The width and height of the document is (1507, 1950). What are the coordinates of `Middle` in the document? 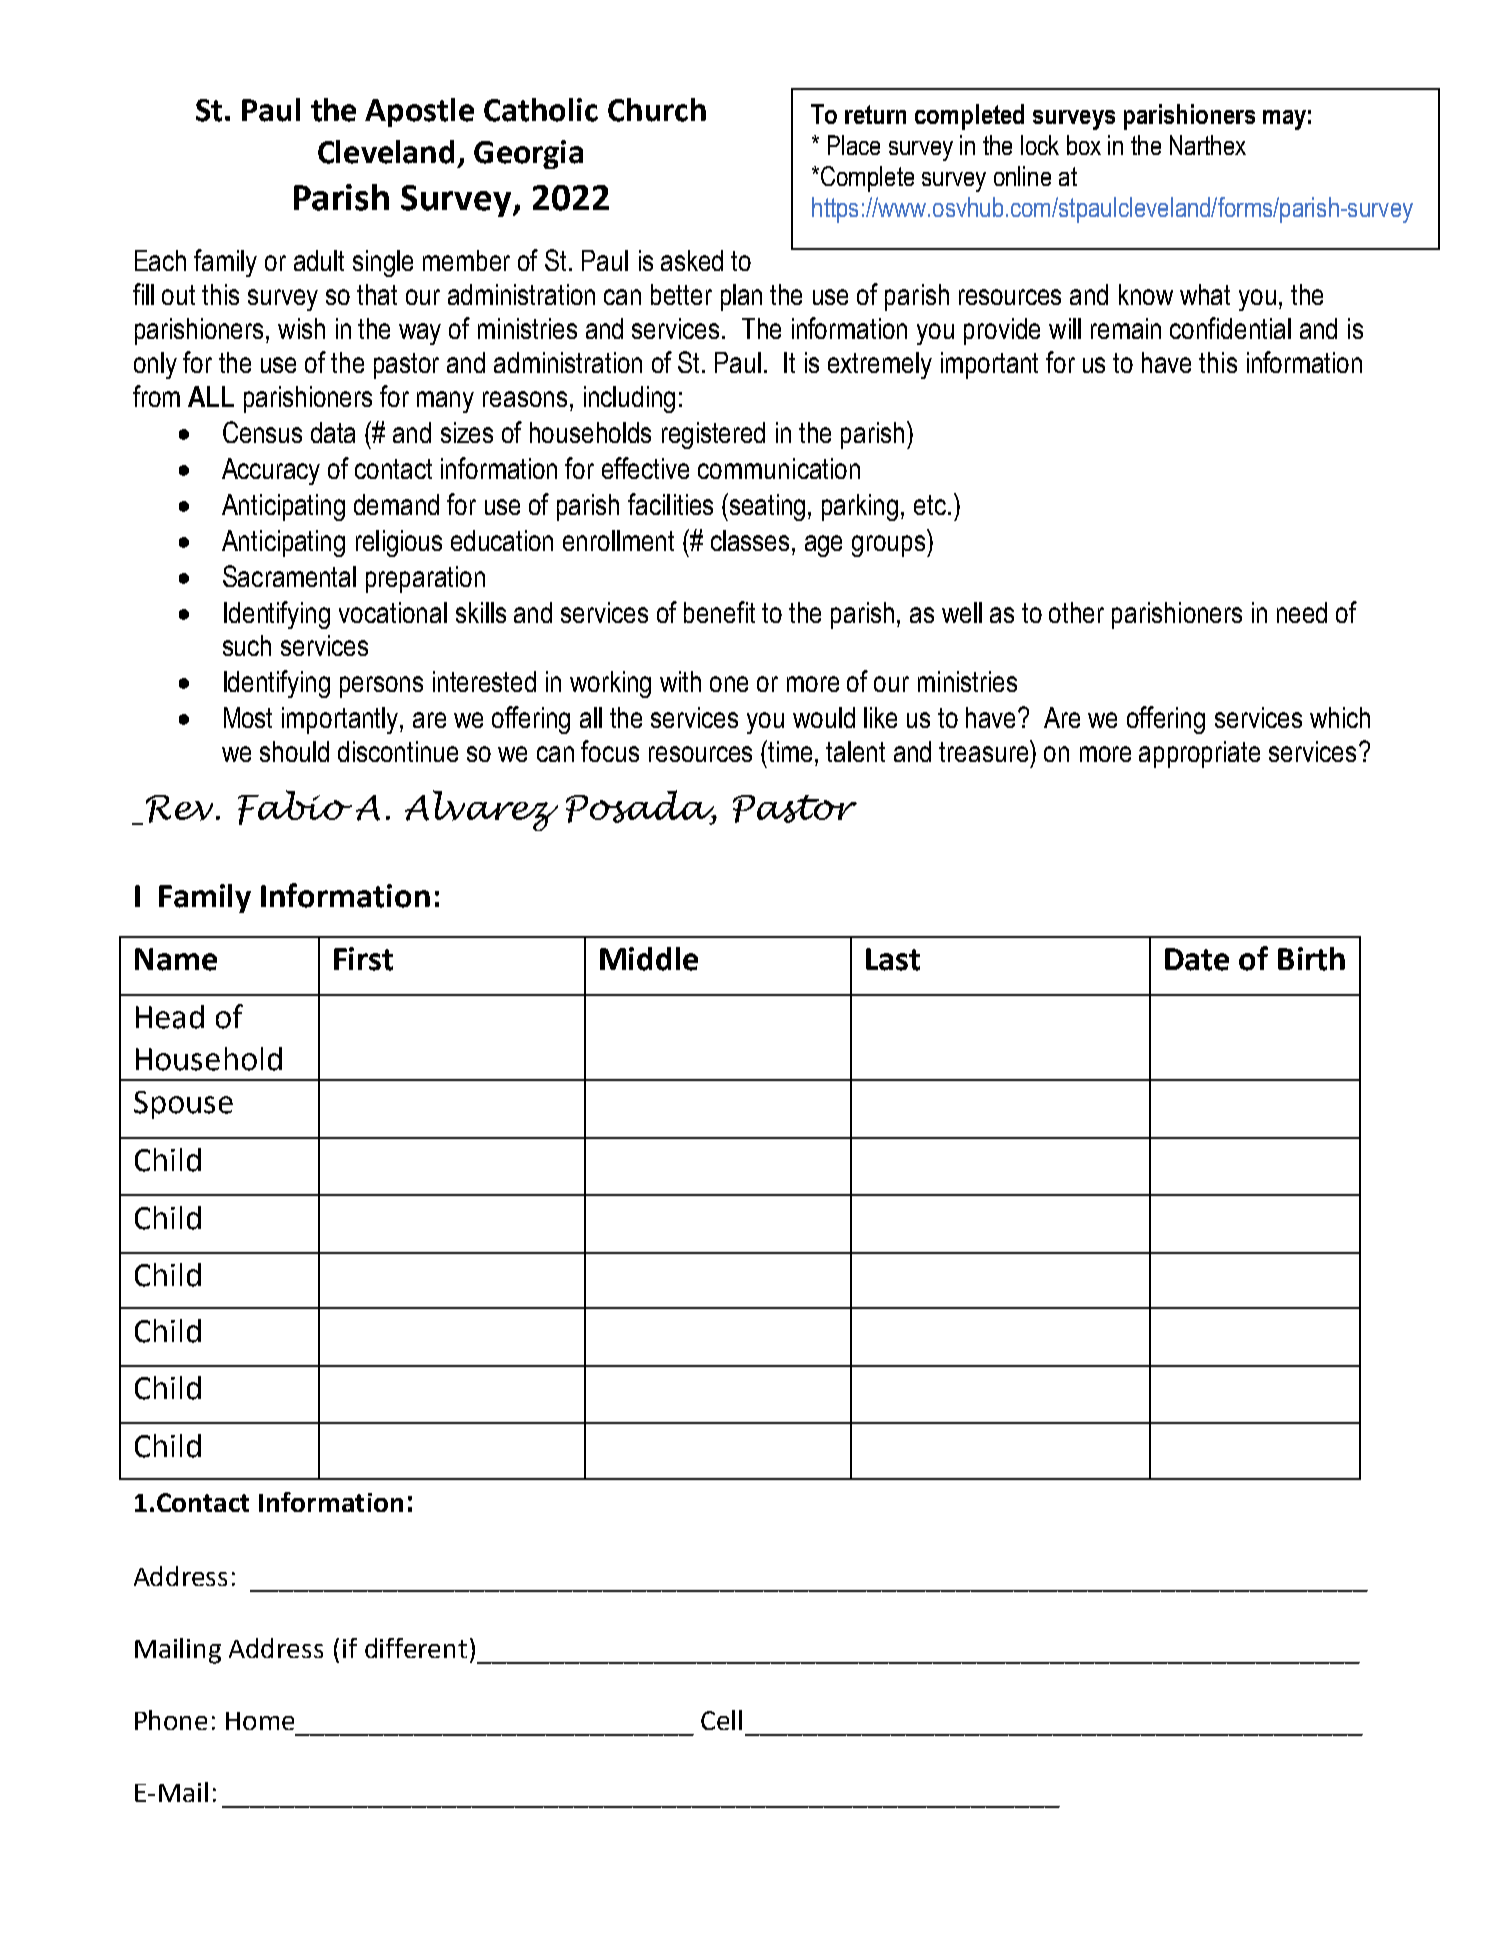 It's located at (649, 959).
